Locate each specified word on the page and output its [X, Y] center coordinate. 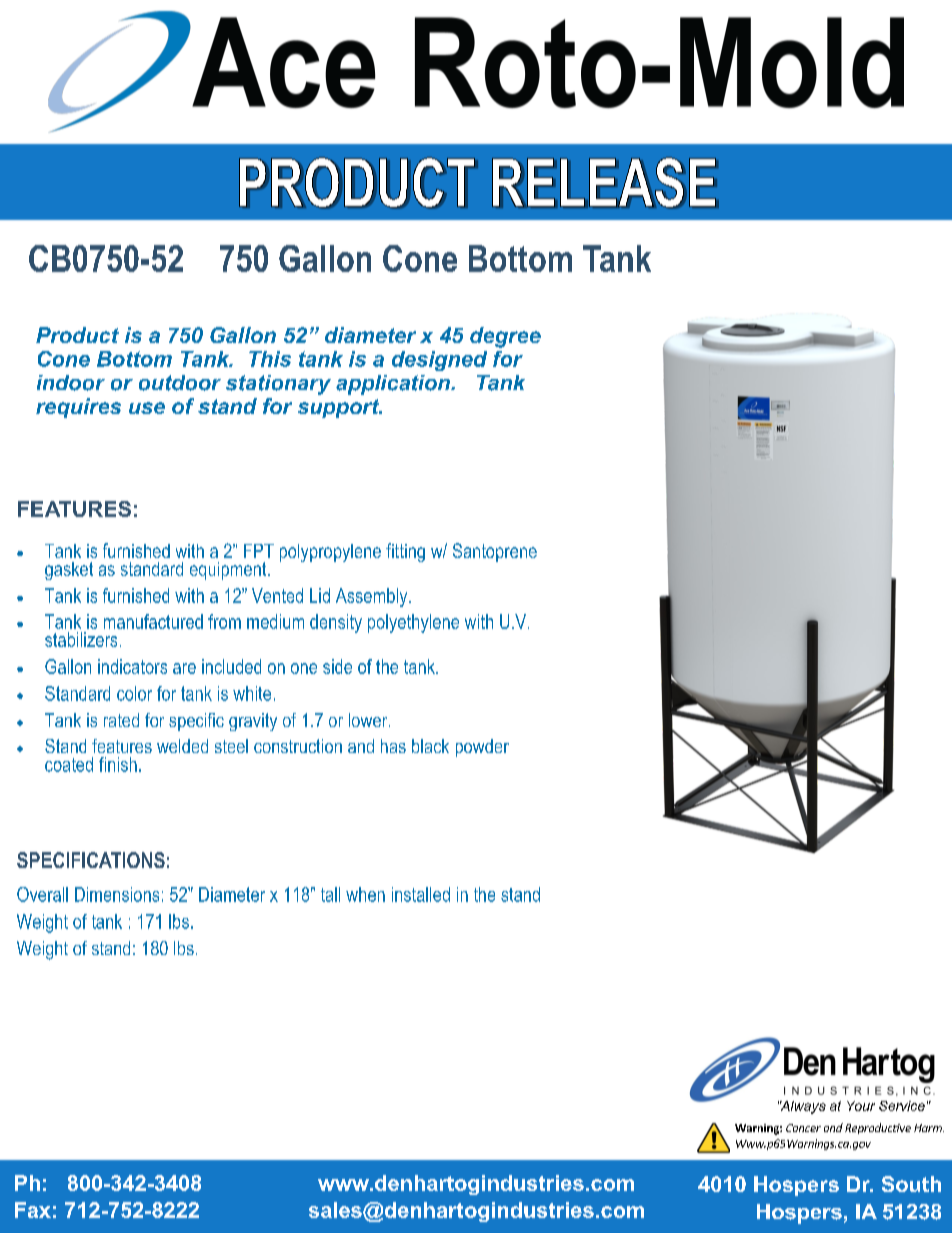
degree [505, 337]
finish [118, 764]
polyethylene [413, 623]
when [365, 894]
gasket [69, 571]
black [430, 746]
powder [482, 748]
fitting [405, 552]
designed [439, 361]
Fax [33, 1210]
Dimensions [117, 894]
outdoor [180, 383]
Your [861, 1106]
